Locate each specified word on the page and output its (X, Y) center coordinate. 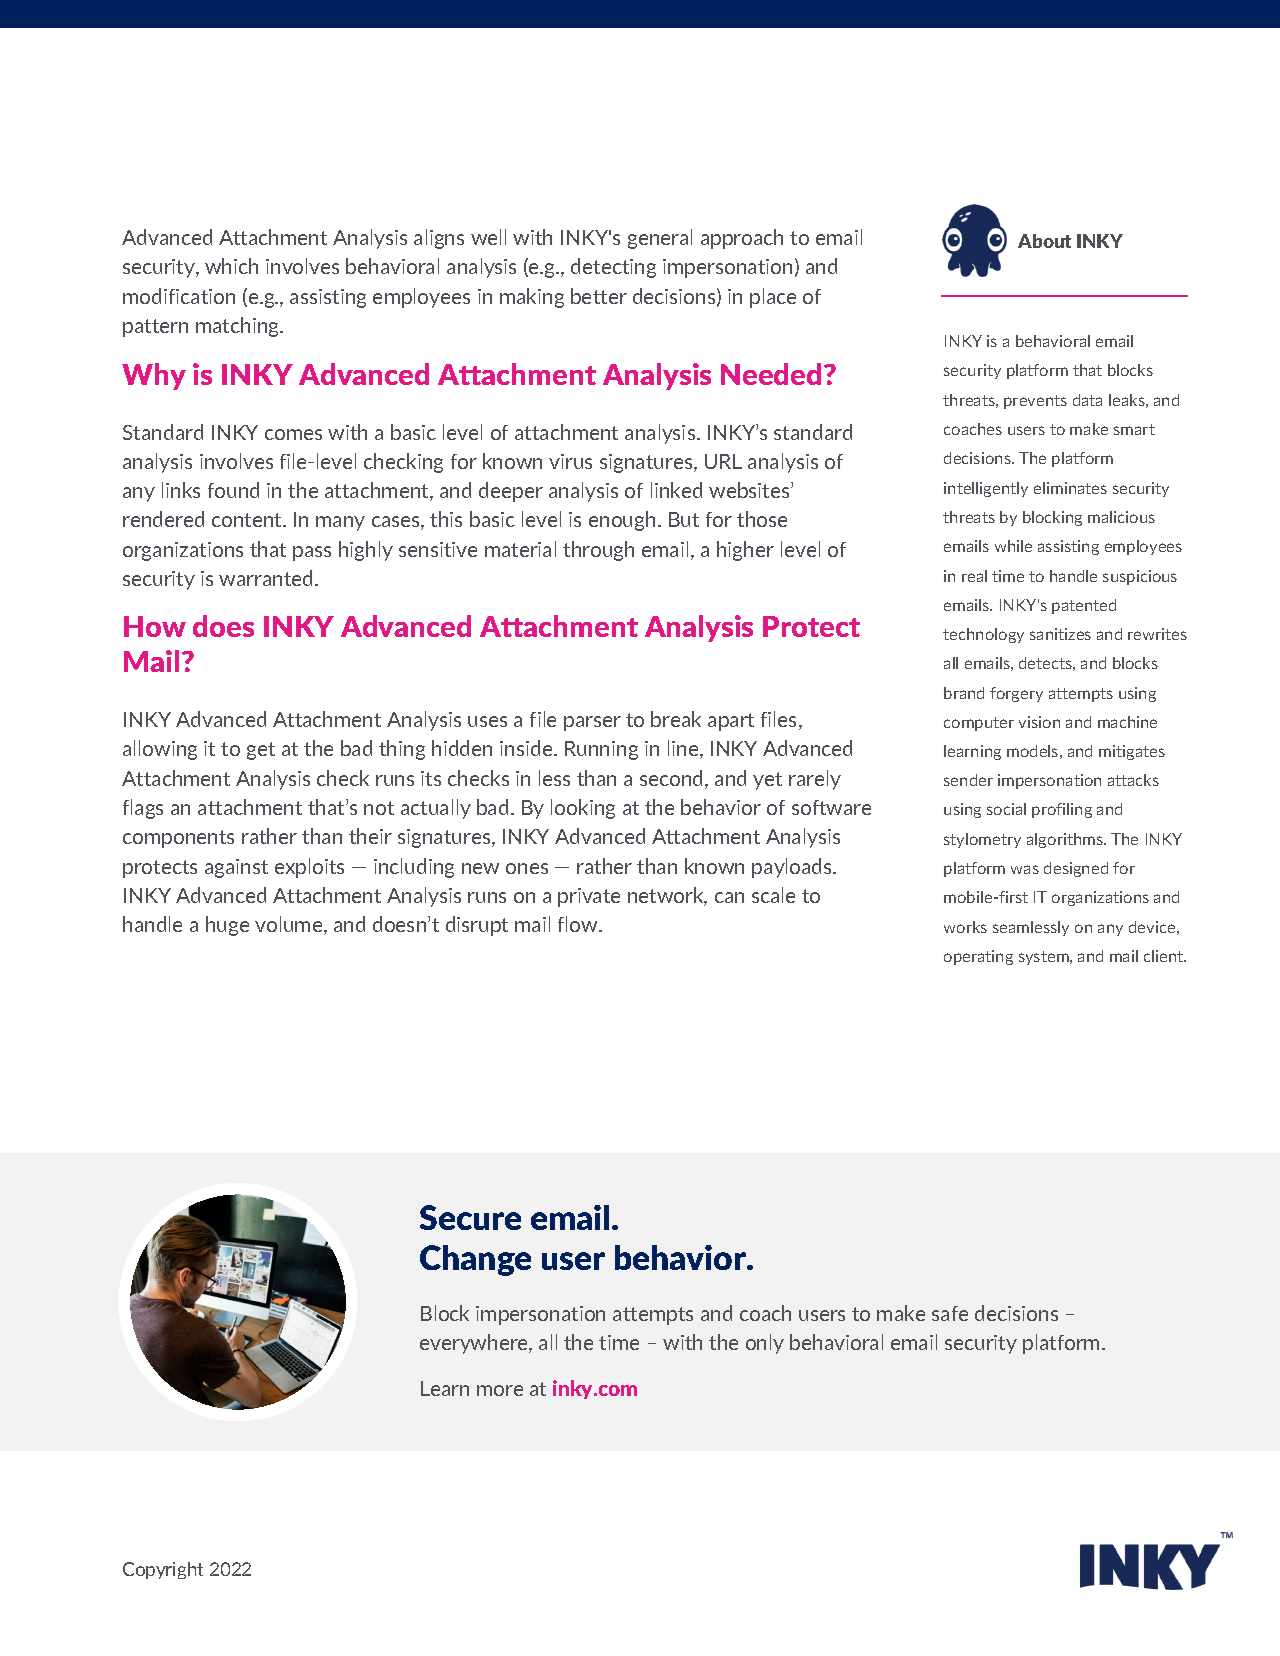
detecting (613, 268)
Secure (470, 1217)
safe (950, 1313)
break (676, 719)
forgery (1016, 694)
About (1044, 241)
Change (475, 1260)
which (231, 266)
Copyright (163, 1570)
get (261, 751)
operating (978, 957)
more (500, 1390)
